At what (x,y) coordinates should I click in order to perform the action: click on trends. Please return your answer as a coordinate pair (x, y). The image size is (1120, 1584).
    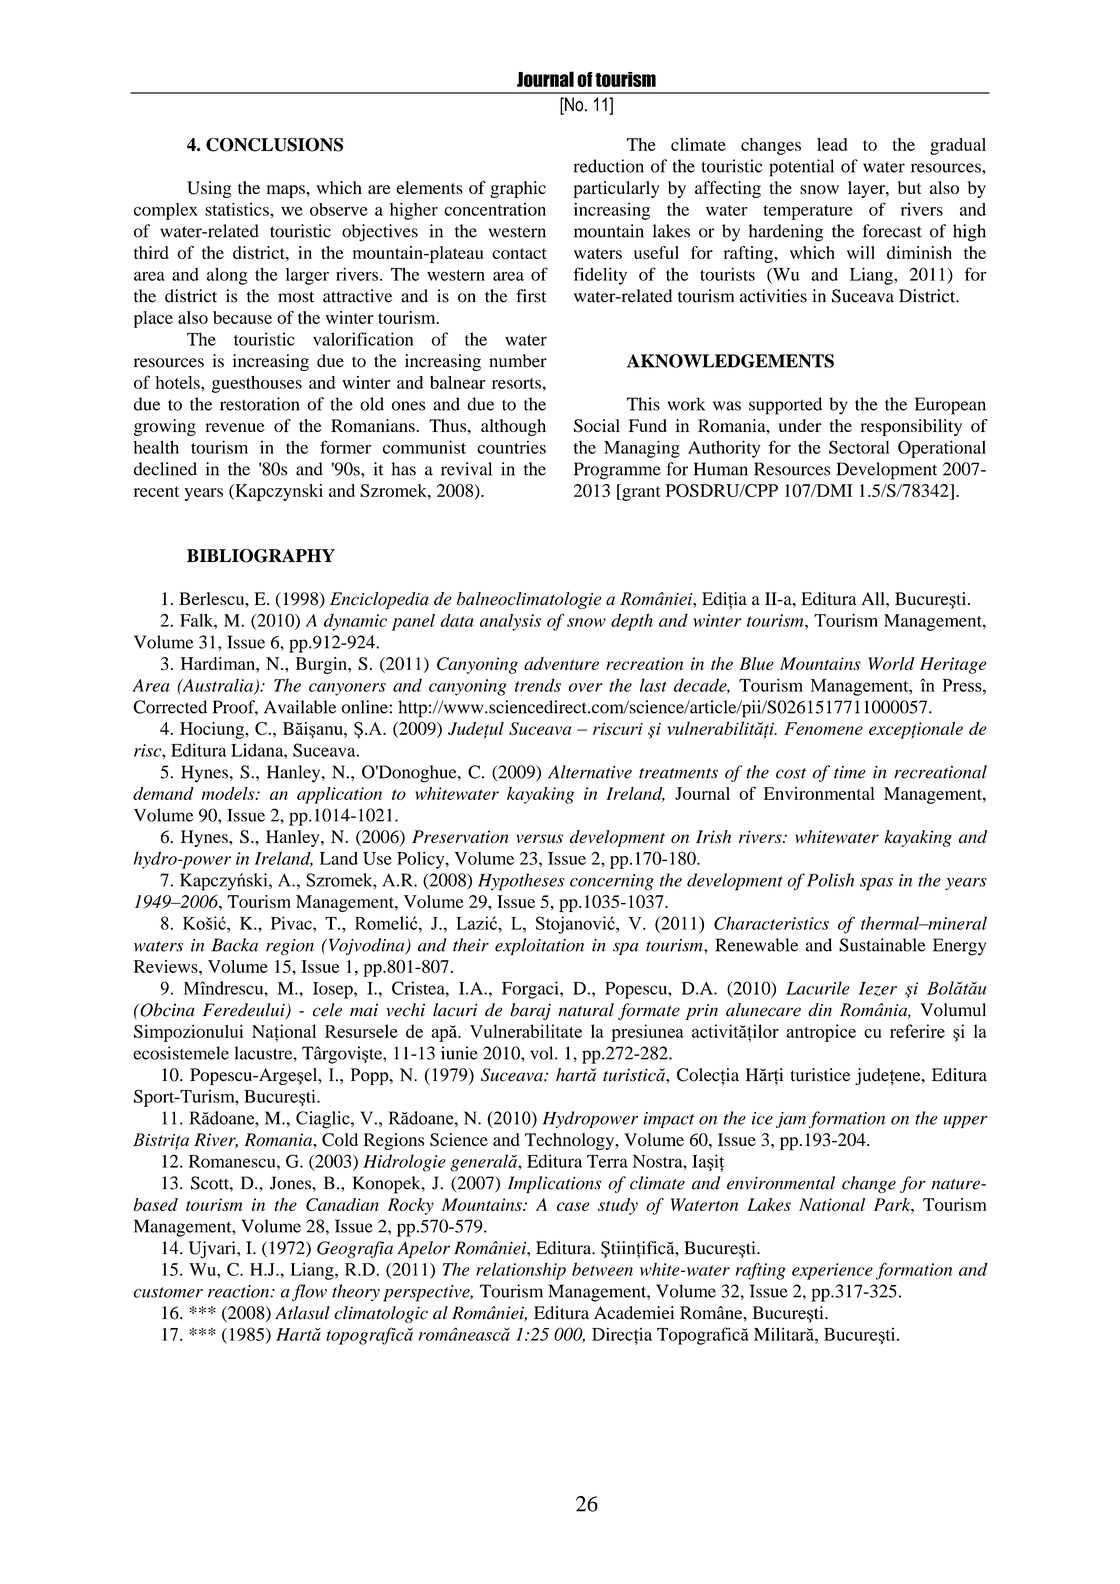
    Looking at the image, I should click on (538, 685).
